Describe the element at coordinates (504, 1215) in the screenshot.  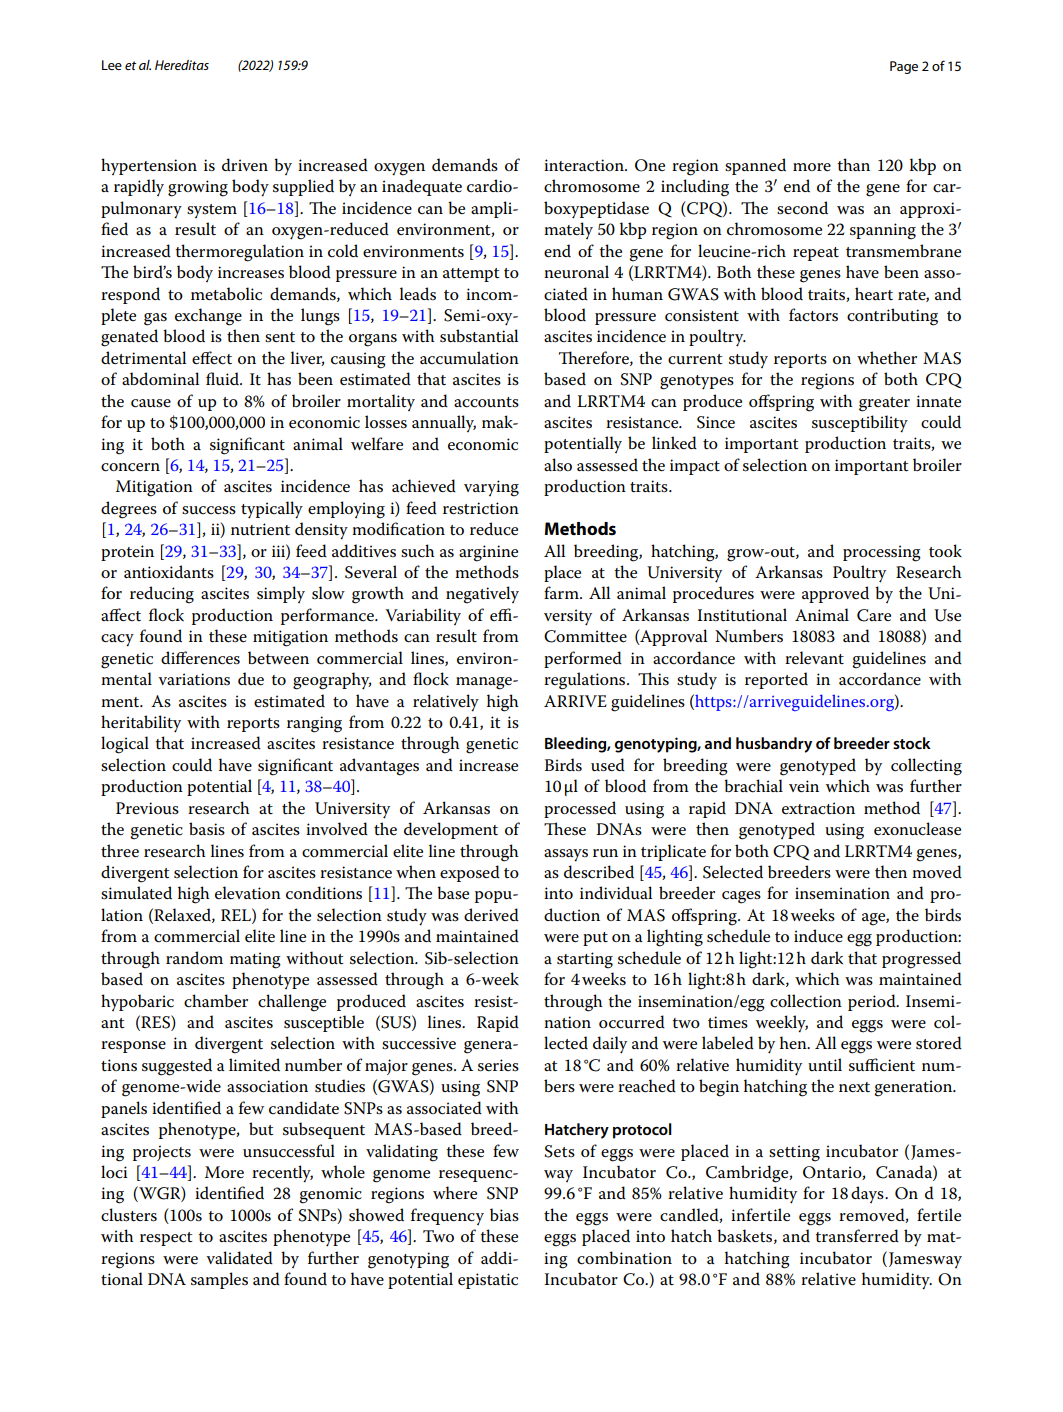
I see `bias` at that location.
